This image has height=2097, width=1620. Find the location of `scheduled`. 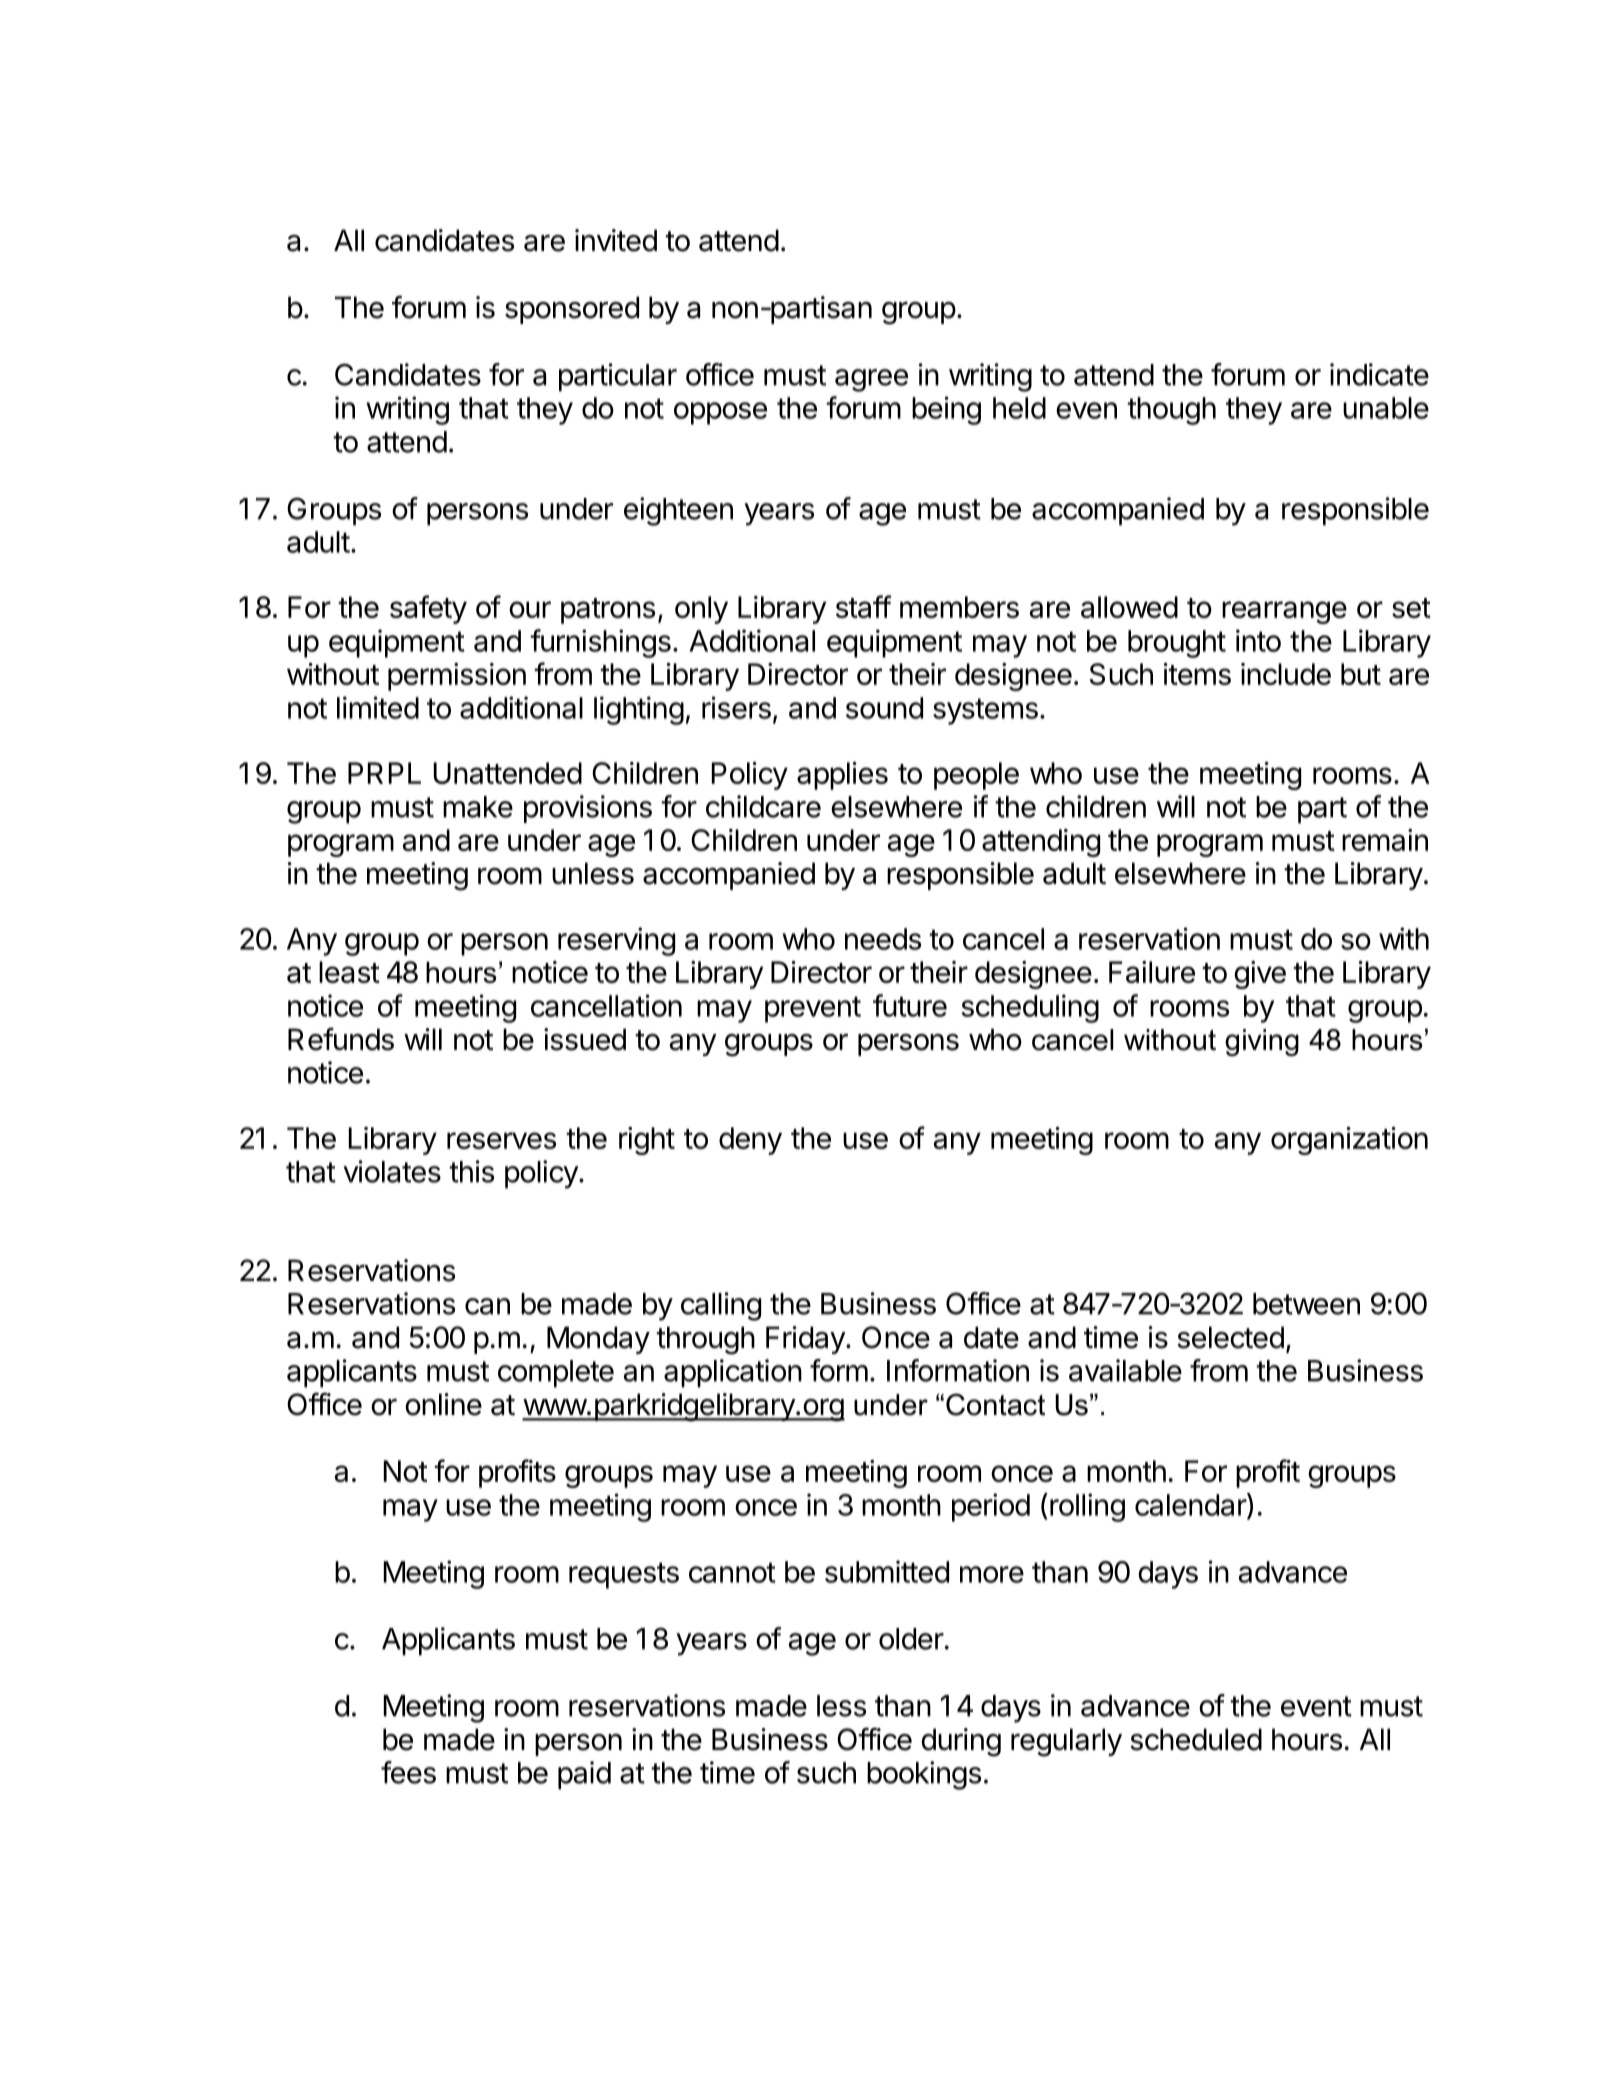

scheduled is located at coordinates (1196, 1739).
